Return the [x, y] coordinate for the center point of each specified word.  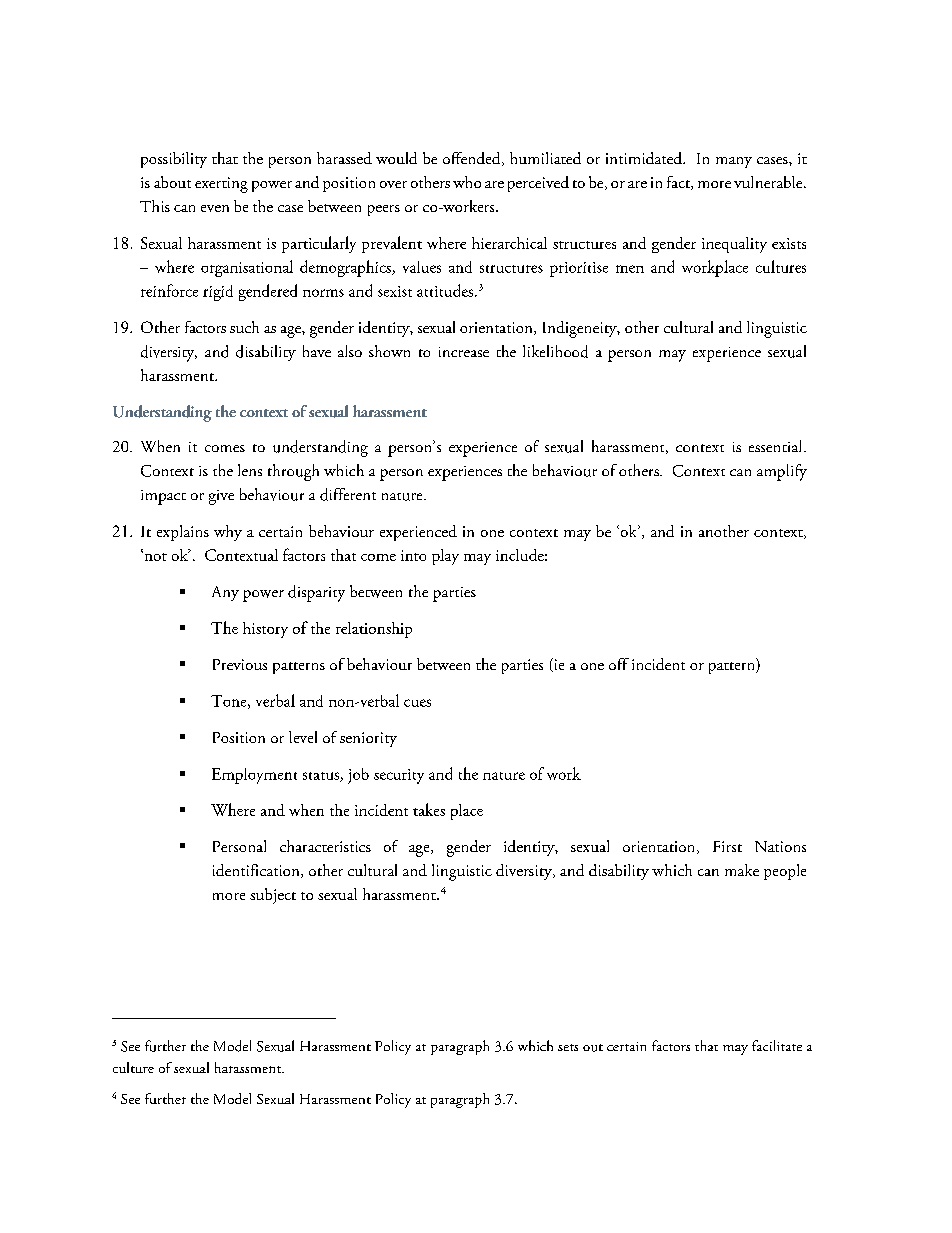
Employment [254, 776]
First [727, 846]
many [734, 162]
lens [250, 470]
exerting [221, 185]
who [467, 182]
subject [273, 896]
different [348, 494]
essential [777, 446]
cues [417, 703]
